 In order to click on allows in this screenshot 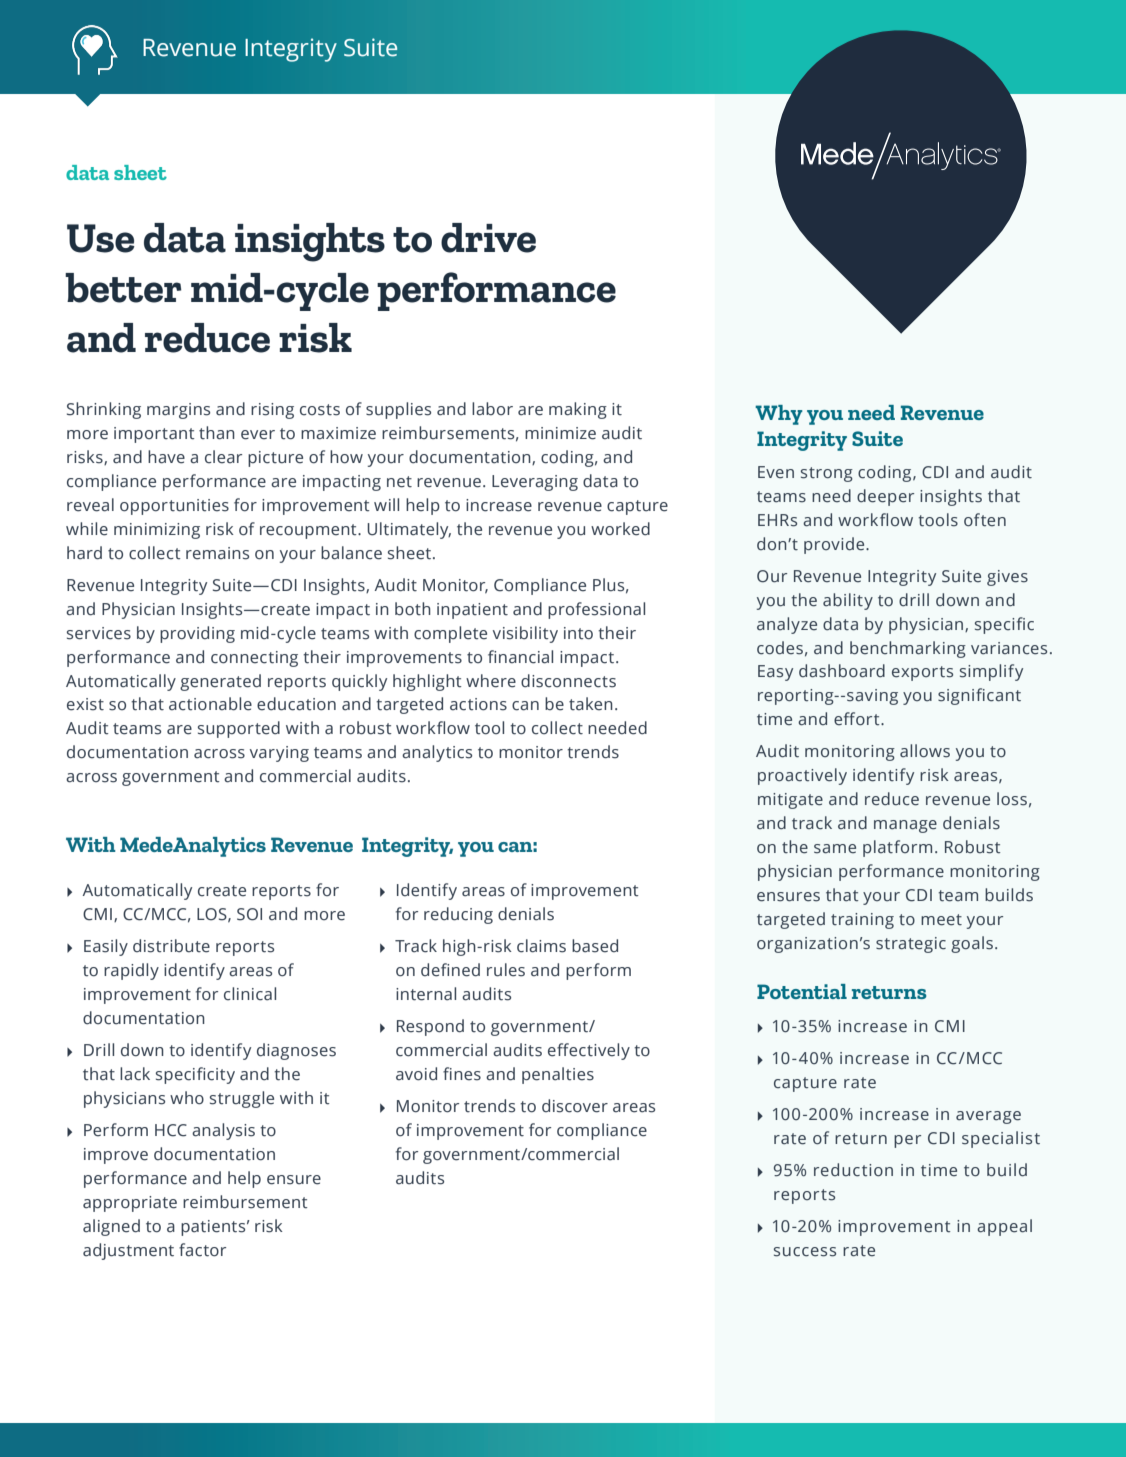, I will do `click(925, 751)`.
